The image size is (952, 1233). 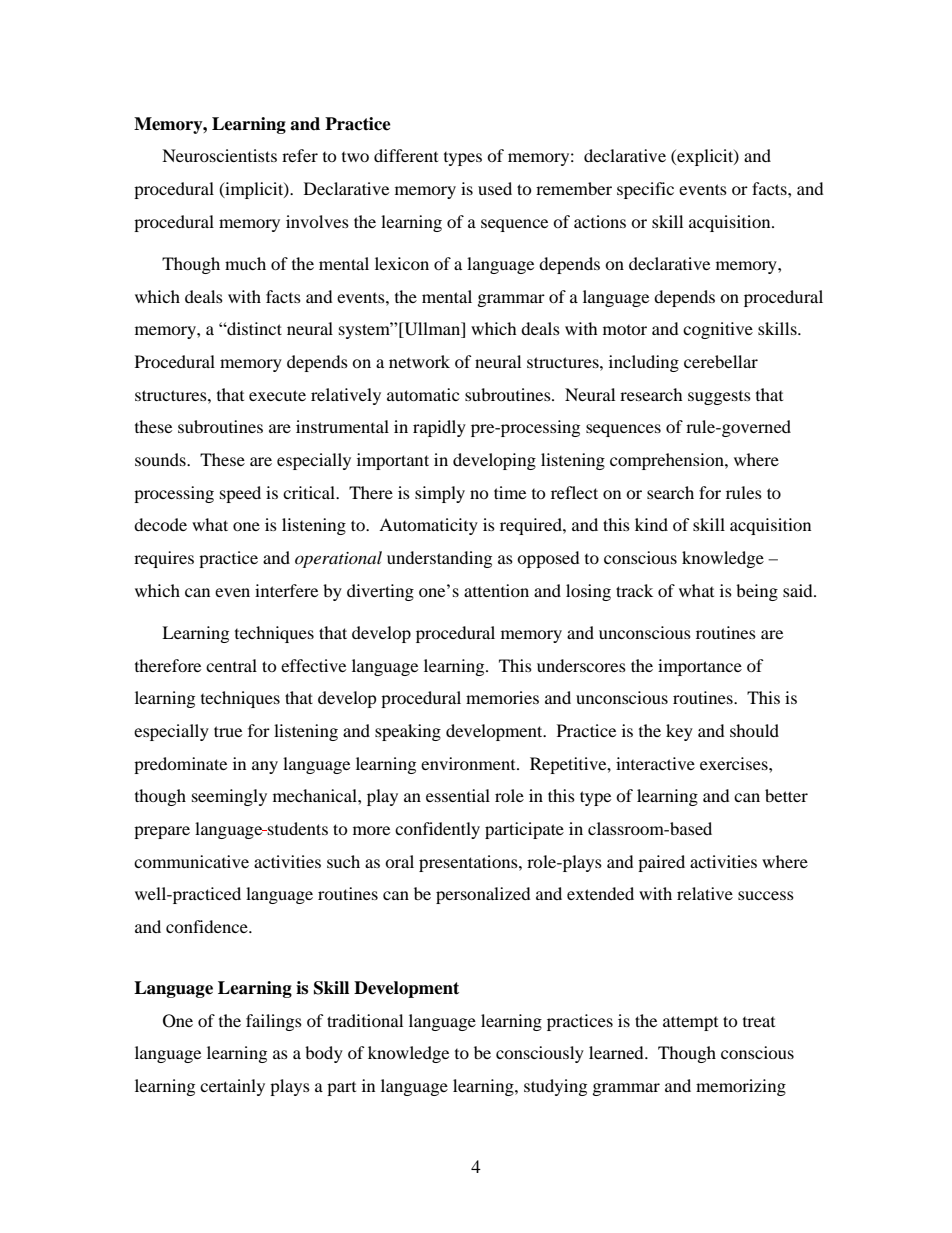 What do you see at coordinates (532, 526) in the page?
I see `required` at bounding box center [532, 526].
